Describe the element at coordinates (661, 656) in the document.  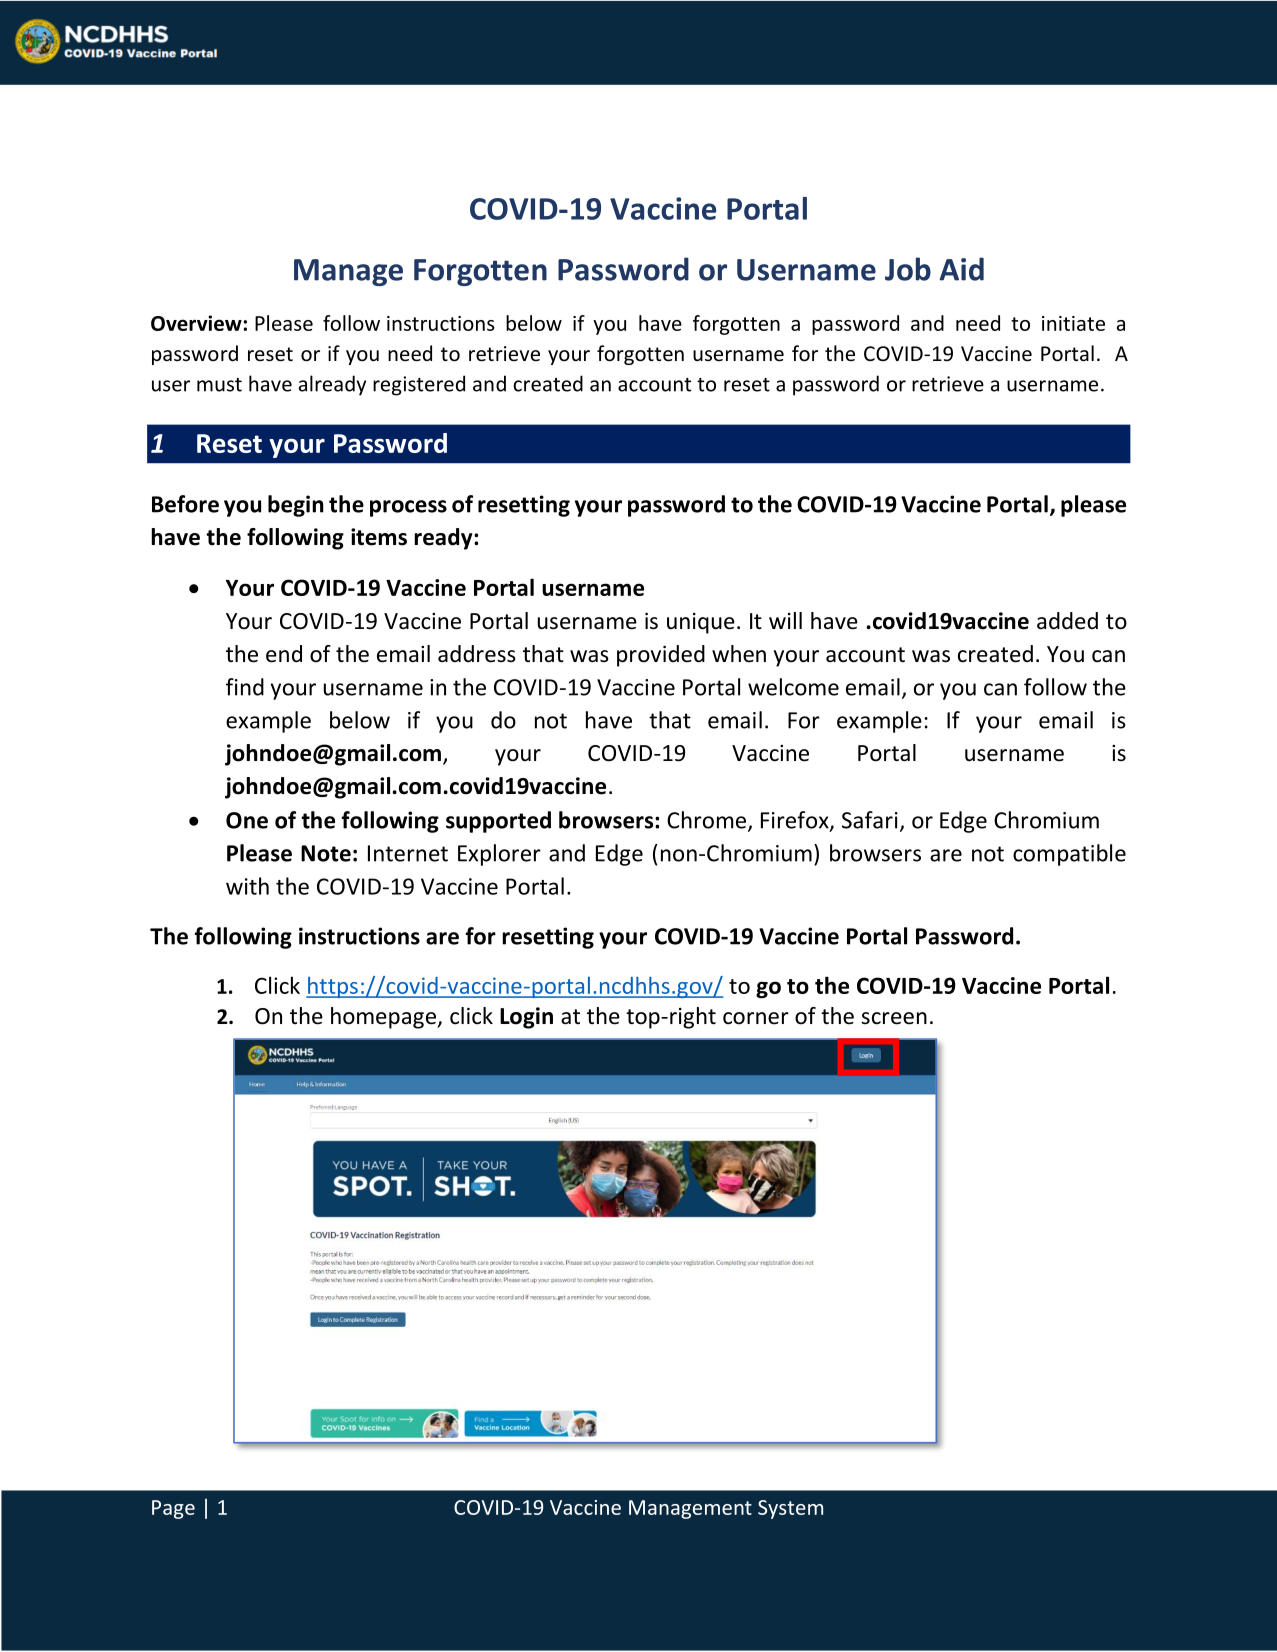
I see `provided` at that location.
